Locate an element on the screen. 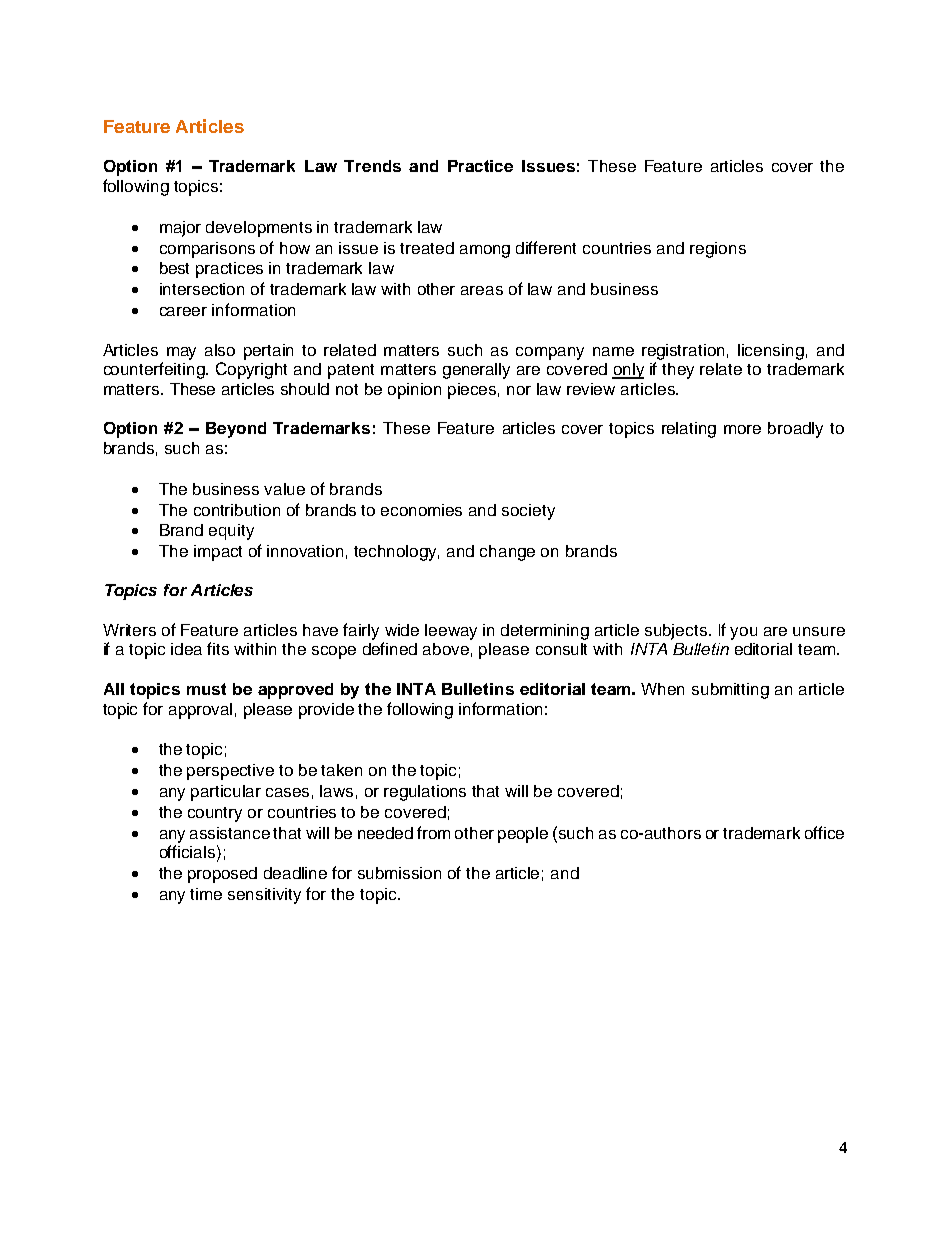 Image resolution: width=952 pixels, height=1233 pixels. regions is located at coordinates (718, 250).
